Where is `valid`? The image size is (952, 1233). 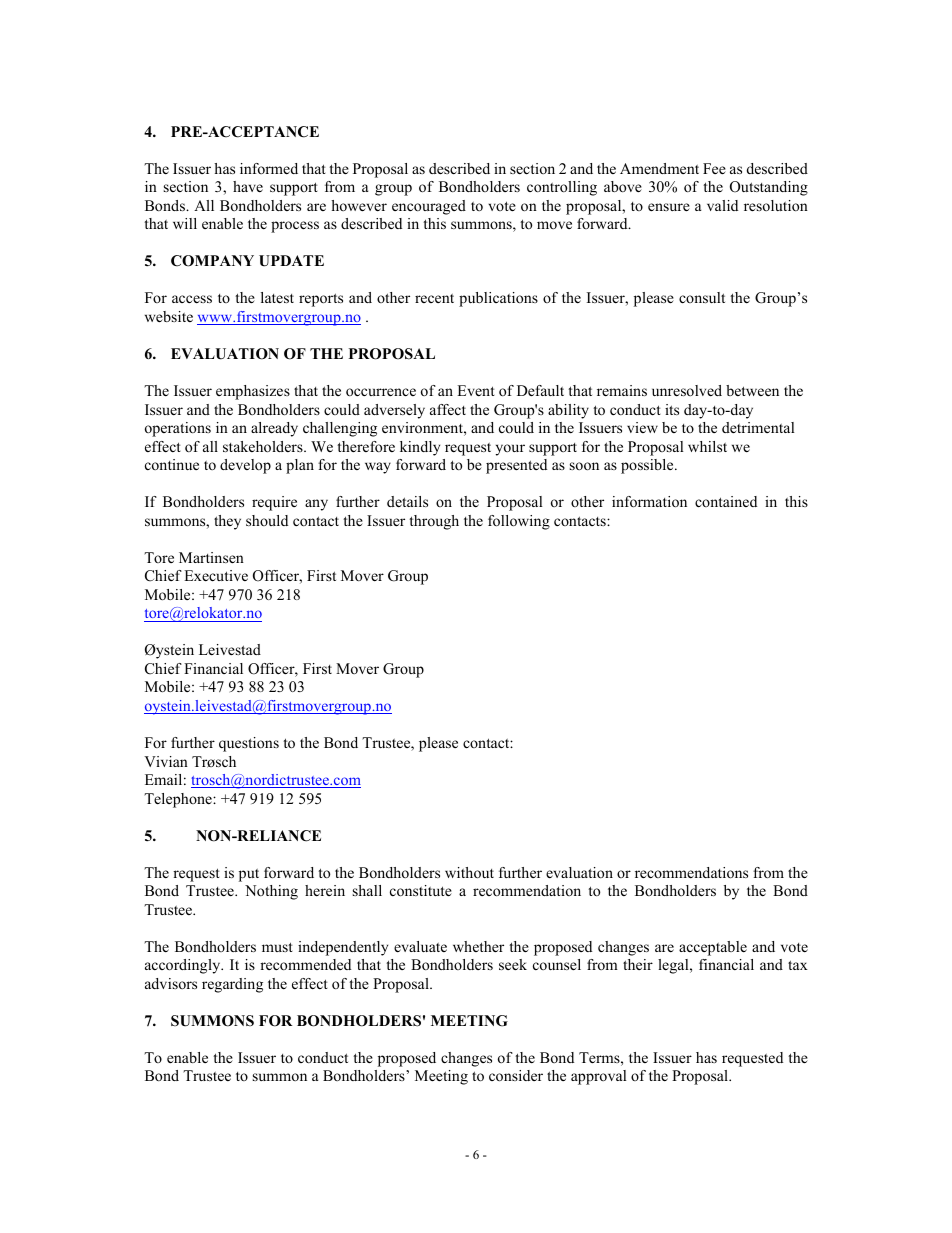 valid is located at coordinates (722, 205).
